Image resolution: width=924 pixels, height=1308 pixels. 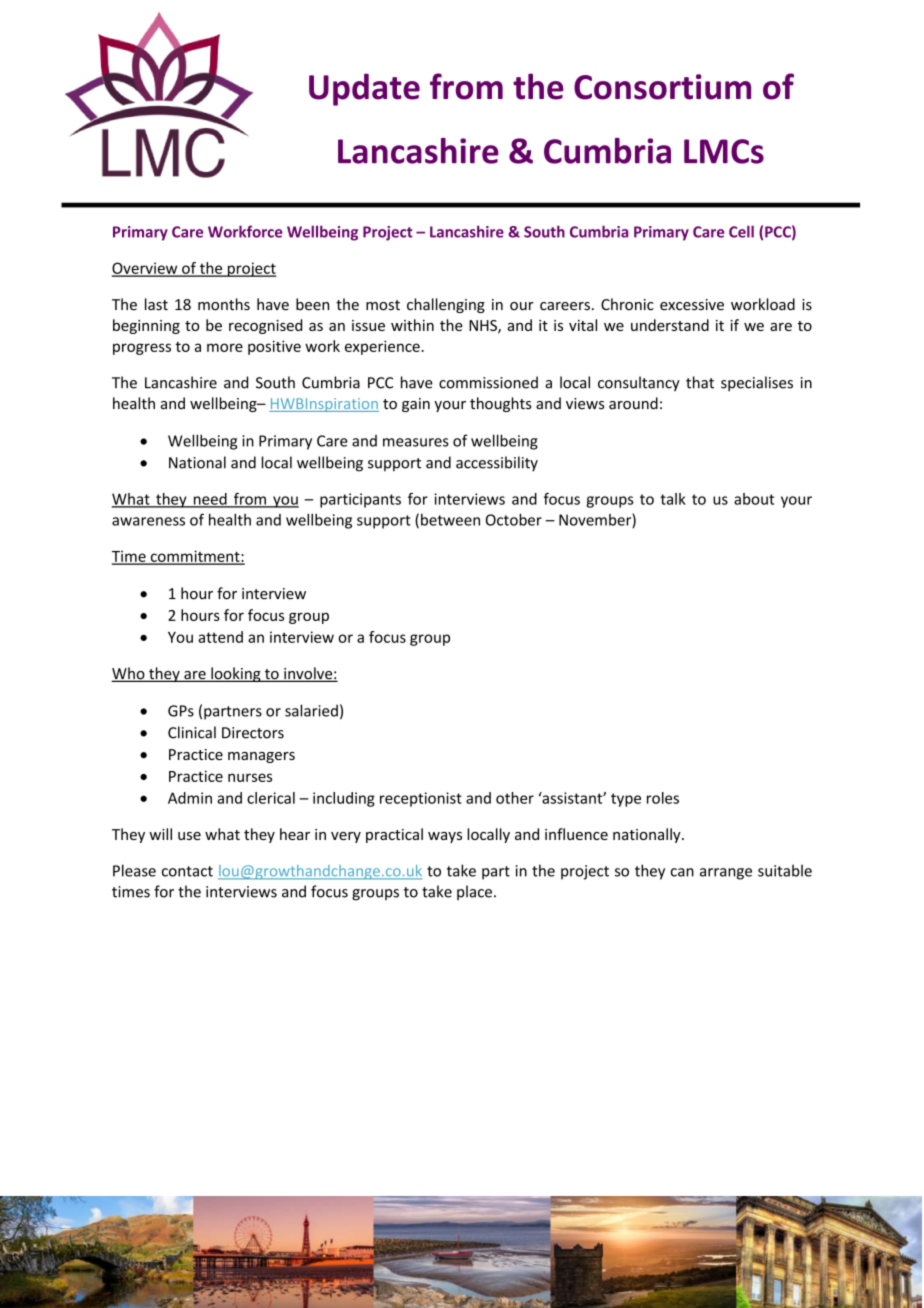 I want to click on Consortium, so click(x=662, y=87).
